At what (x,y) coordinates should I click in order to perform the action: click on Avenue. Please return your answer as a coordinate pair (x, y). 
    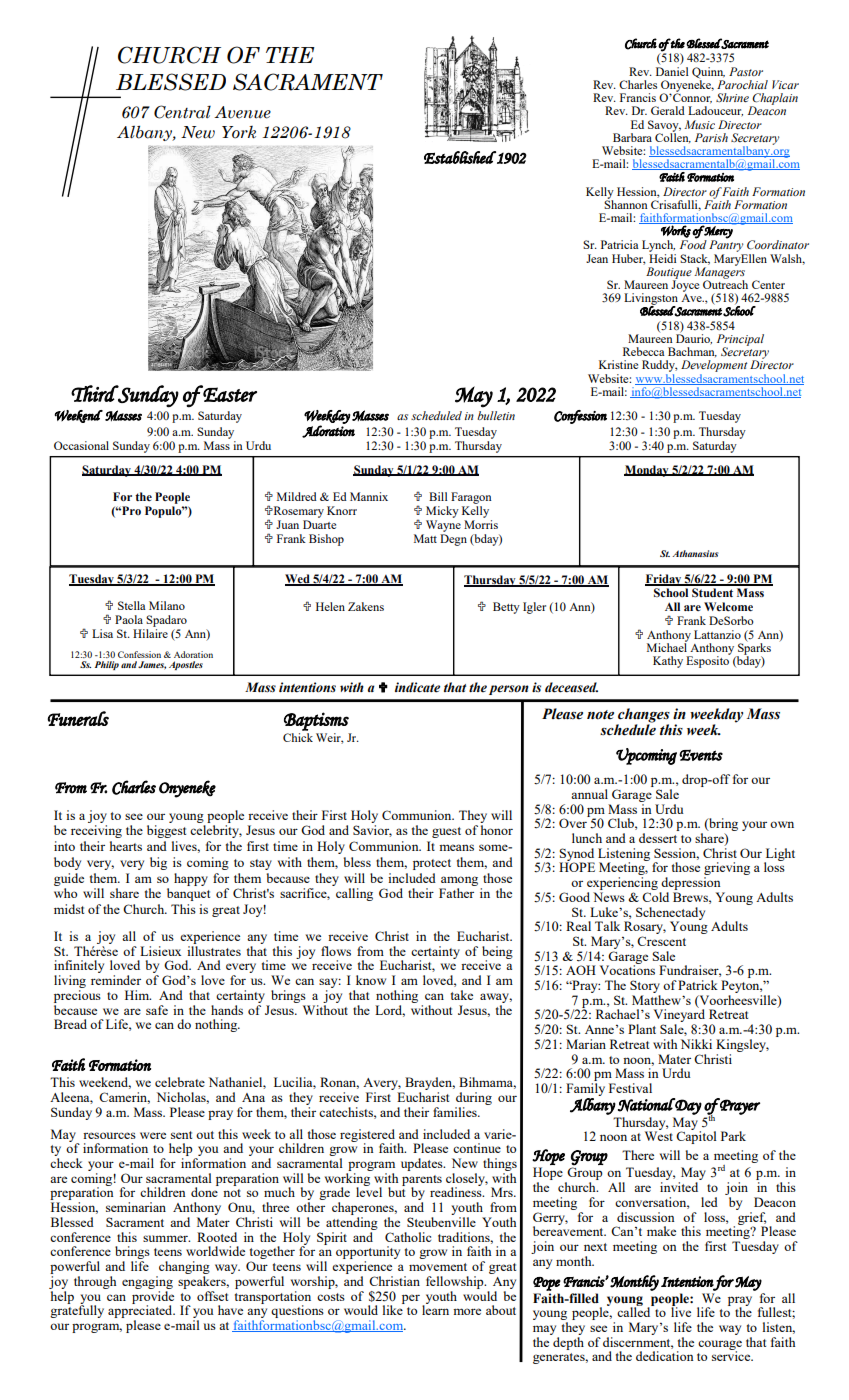
    Looking at the image, I should click on (242, 112).
